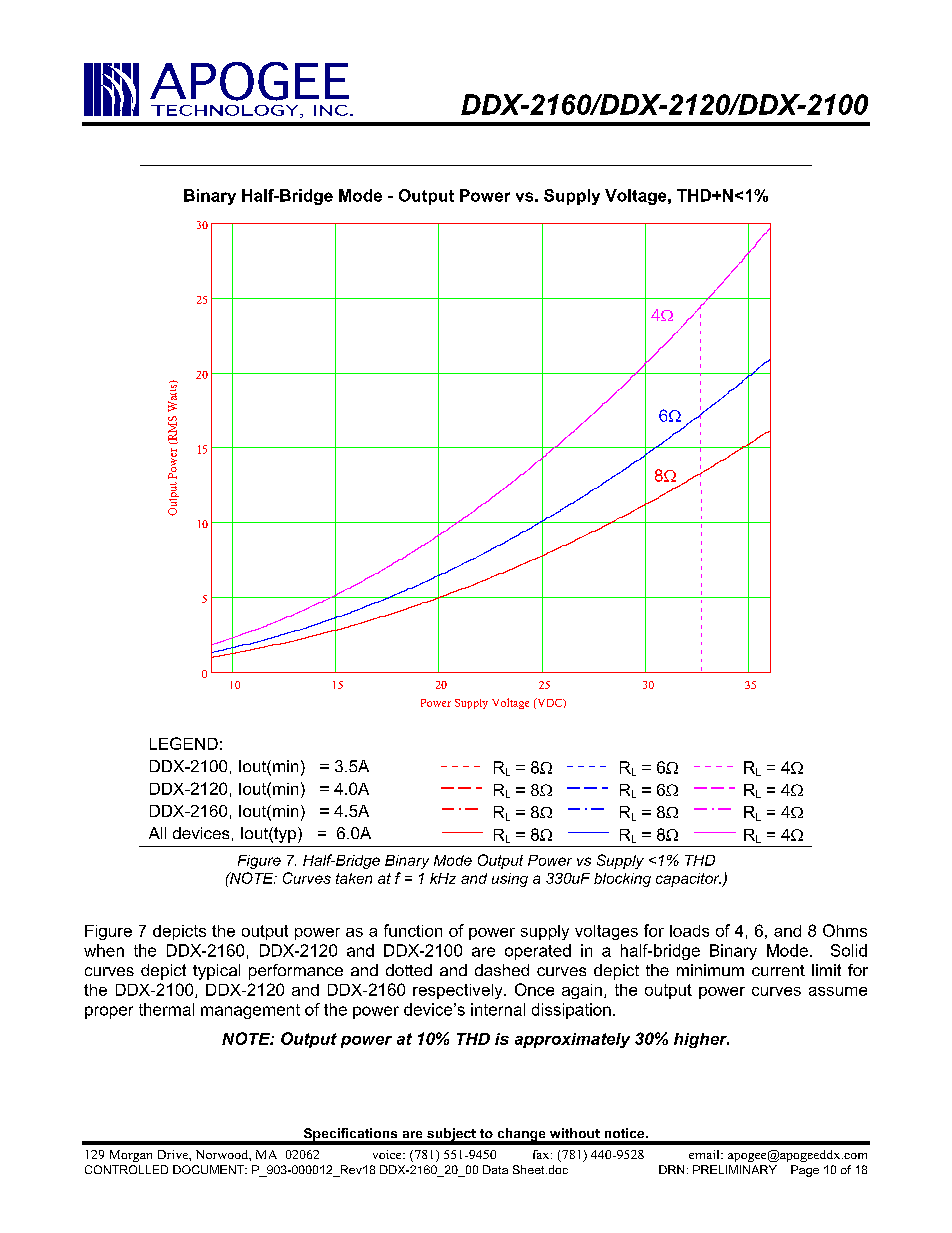 The height and width of the document is (1233, 952). I want to click on thermal, so click(166, 1009).
